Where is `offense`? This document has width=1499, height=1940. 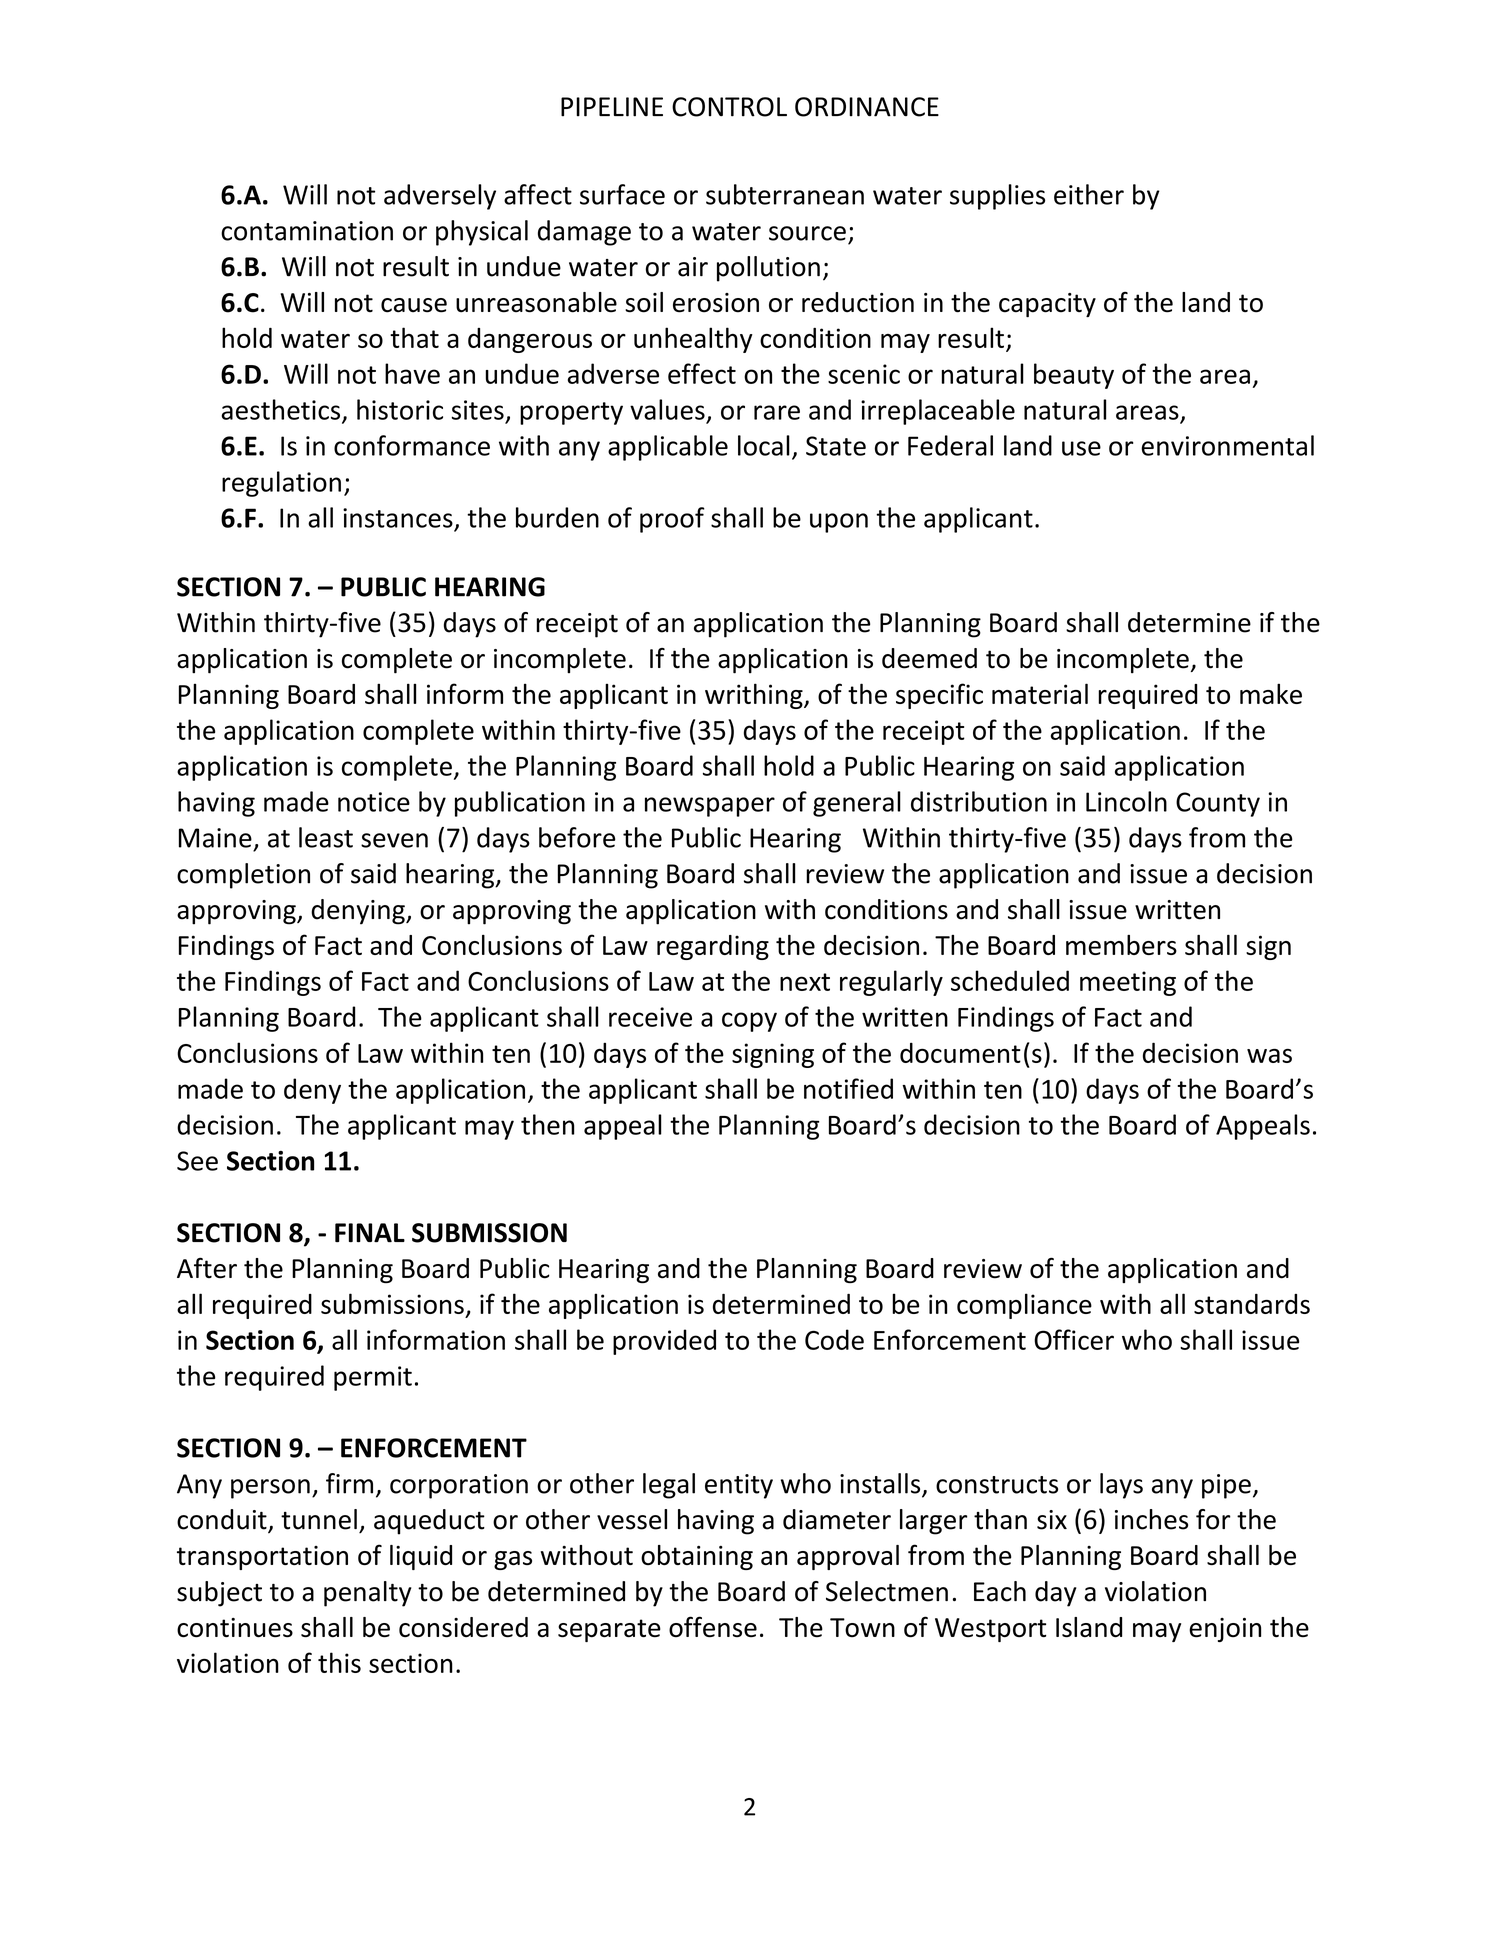
offense is located at coordinates (713, 1627).
